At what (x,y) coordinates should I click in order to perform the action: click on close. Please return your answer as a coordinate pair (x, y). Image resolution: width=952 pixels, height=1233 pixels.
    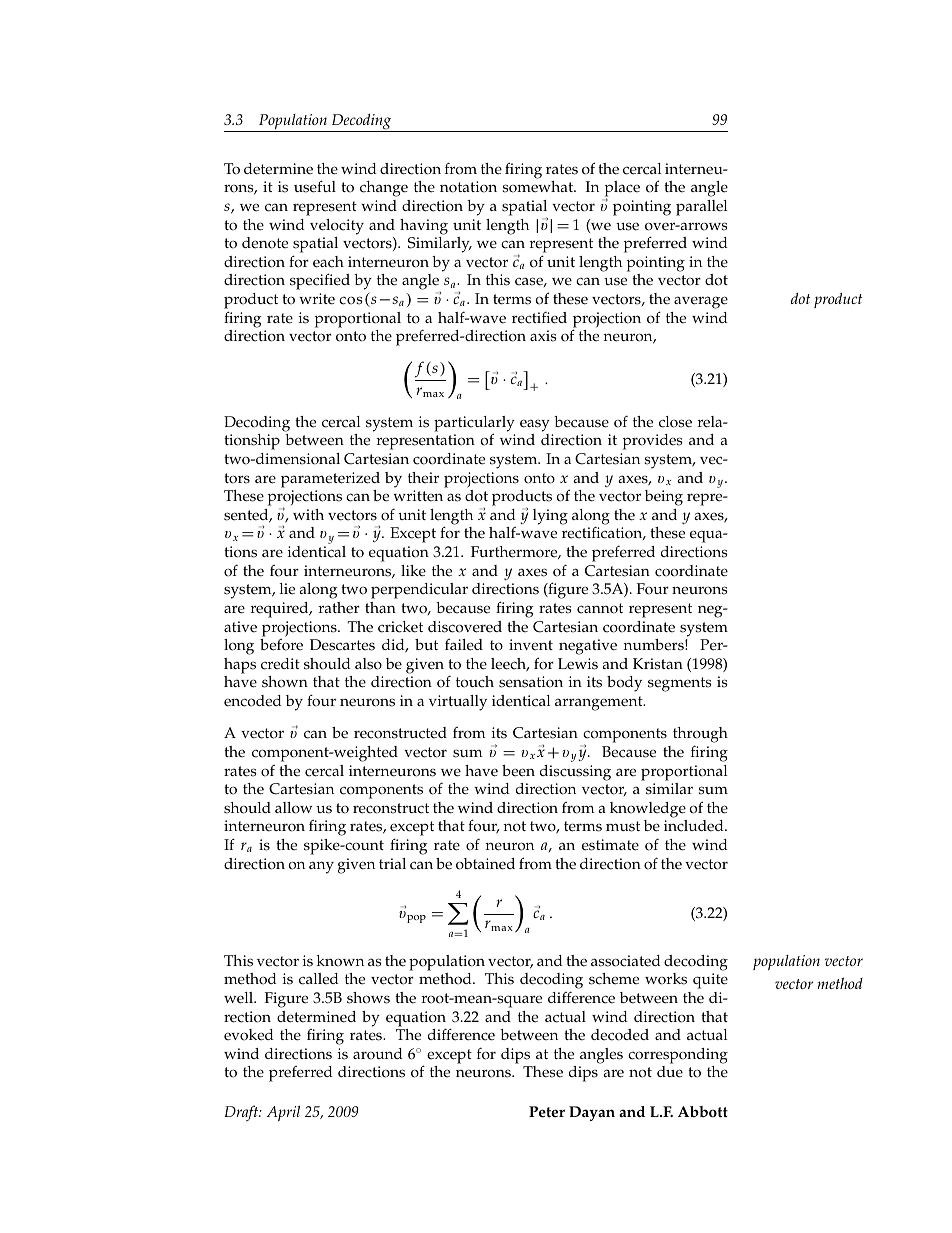
    Looking at the image, I should click on (675, 422).
